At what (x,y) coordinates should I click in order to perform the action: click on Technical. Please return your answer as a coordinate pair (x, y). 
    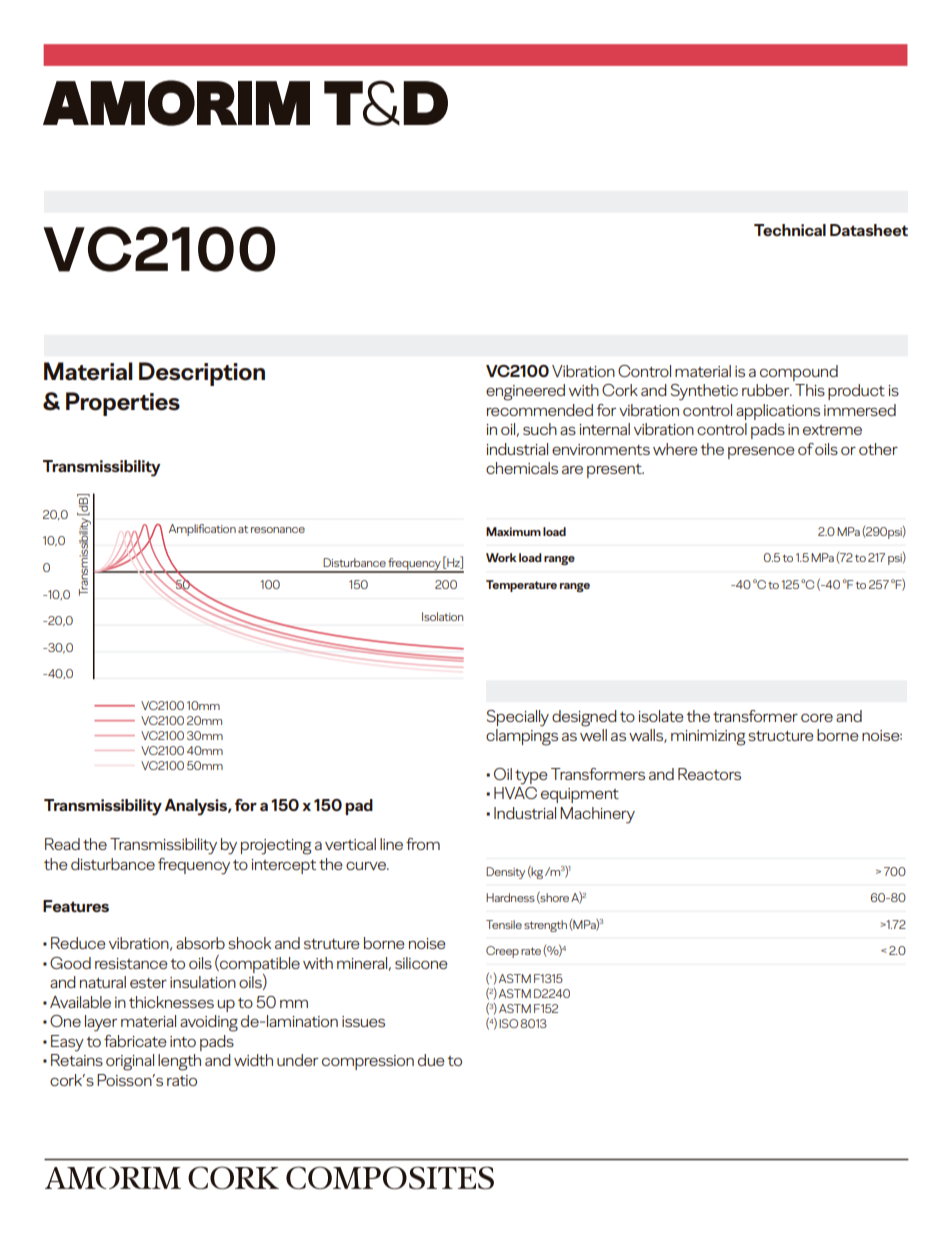
    Looking at the image, I should click on (790, 230).
